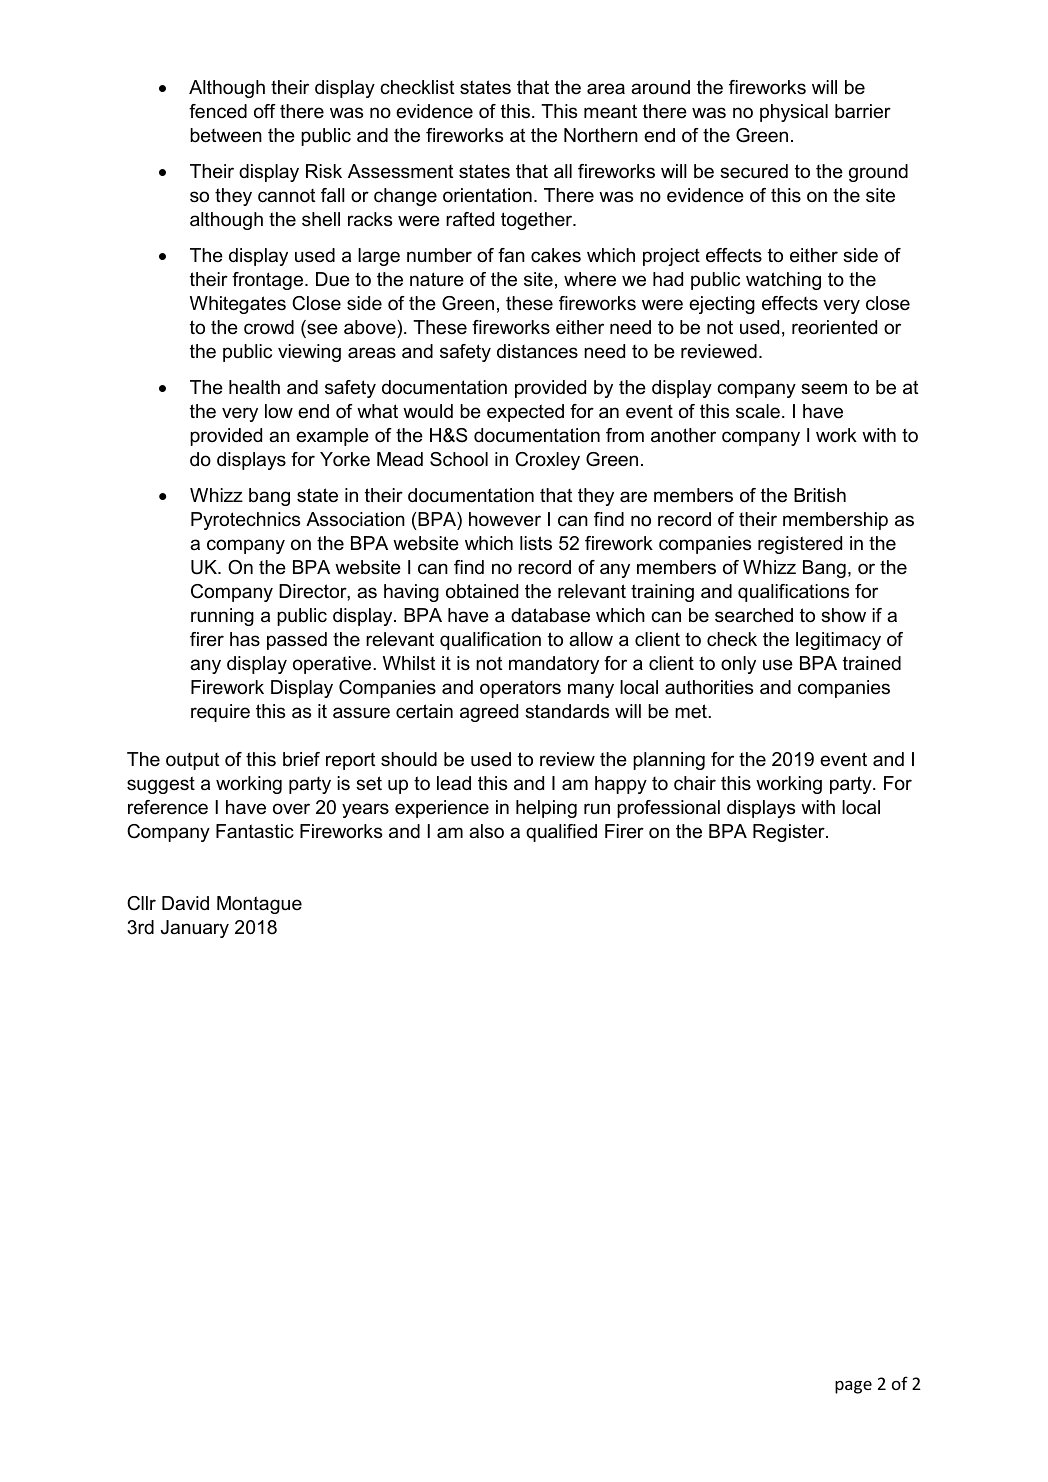 The width and height of the page is (1048, 1482). Describe the element at coordinates (226, 135) in the page. I see `between` at that location.
